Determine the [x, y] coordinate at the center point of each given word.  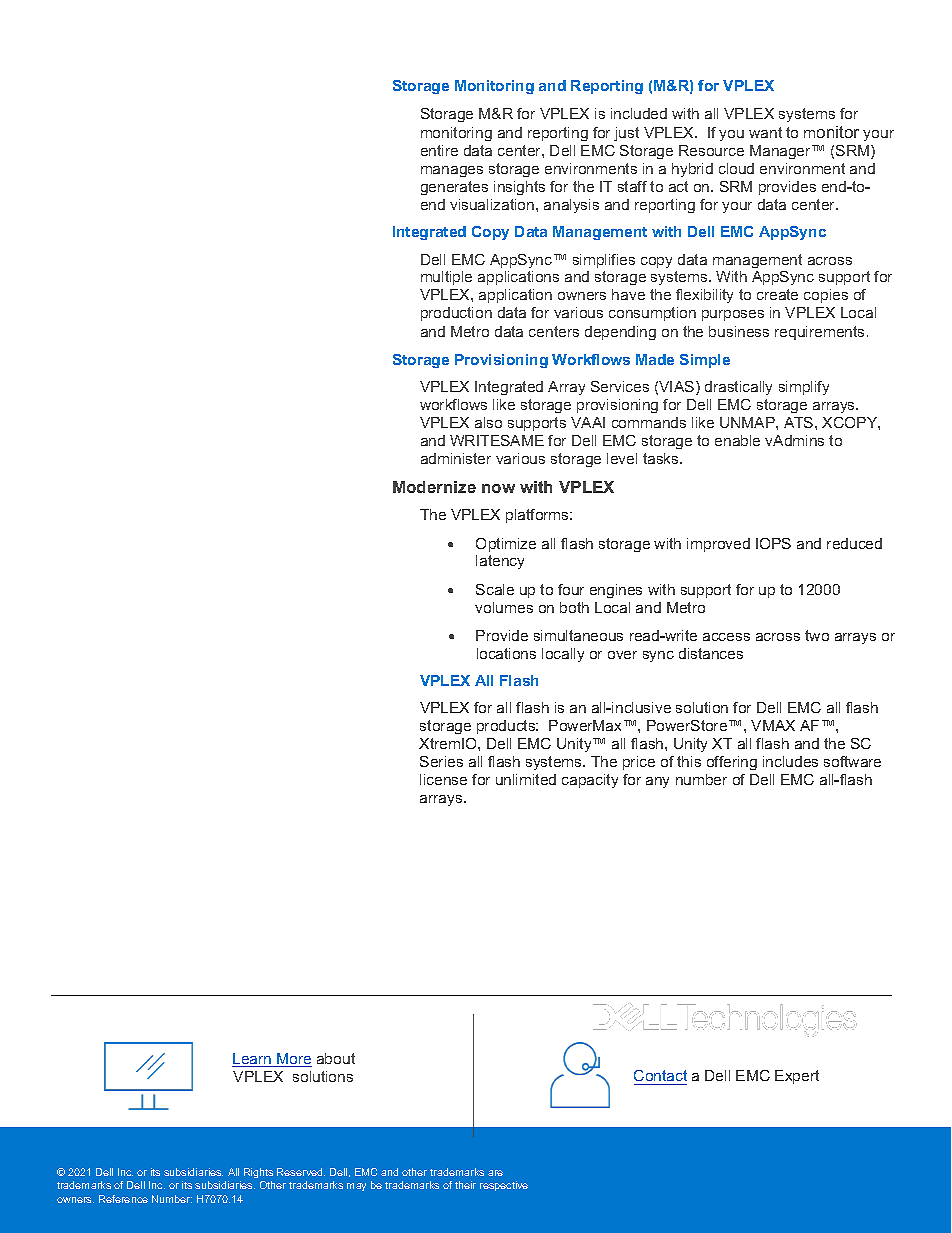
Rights [258, 1173]
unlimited [526, 779]
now [498, 488]
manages [452, 171]
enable [737, 440]
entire [439, 150]
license [443, 779]
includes [790, 761]
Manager [782, 152]
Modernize [434, 487]
